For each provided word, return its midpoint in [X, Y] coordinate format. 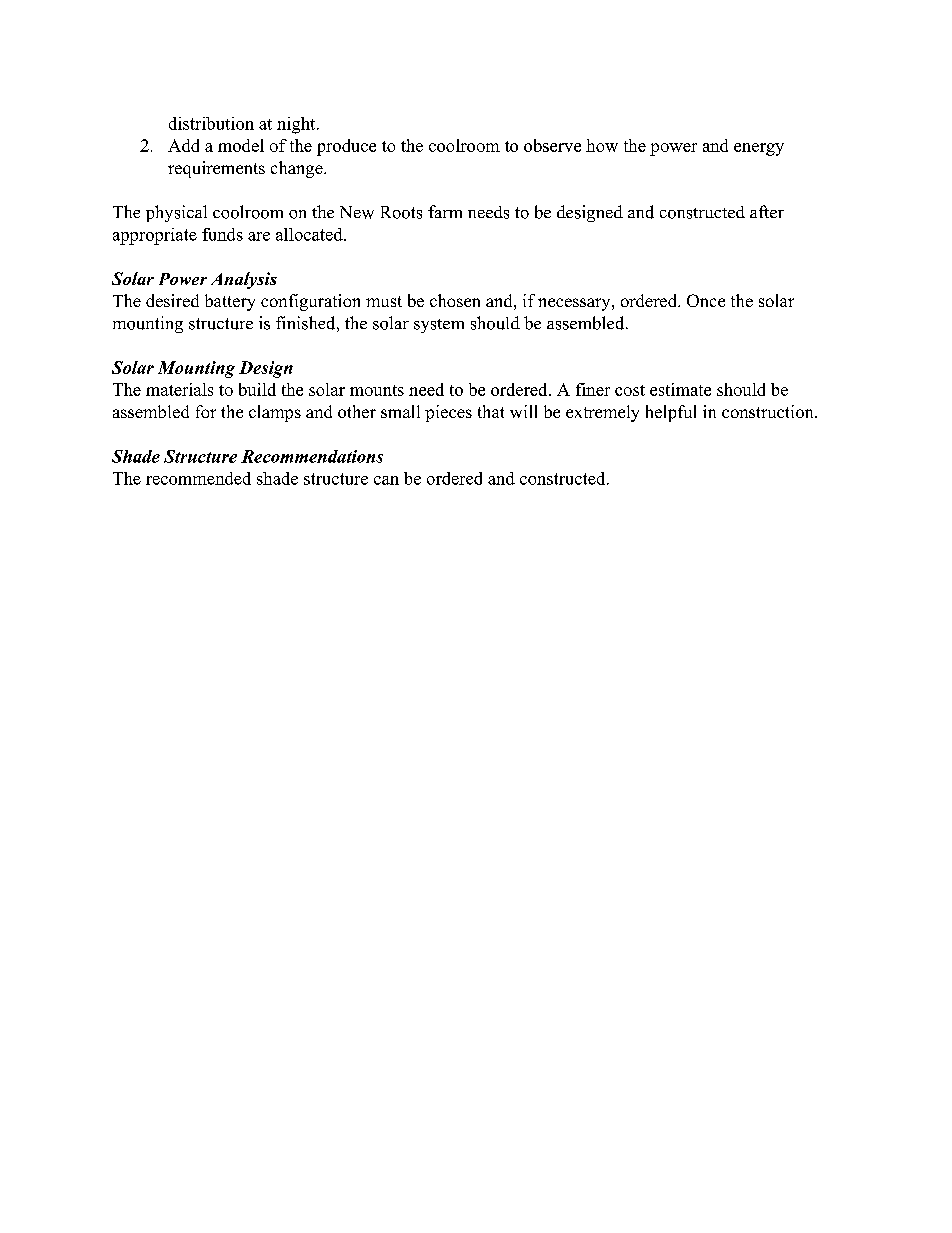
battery [230, 302]
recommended [198, 478]
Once [706, 300]
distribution [211, 123]
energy [759, 149]
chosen [455, 300]
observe [552, 145]
